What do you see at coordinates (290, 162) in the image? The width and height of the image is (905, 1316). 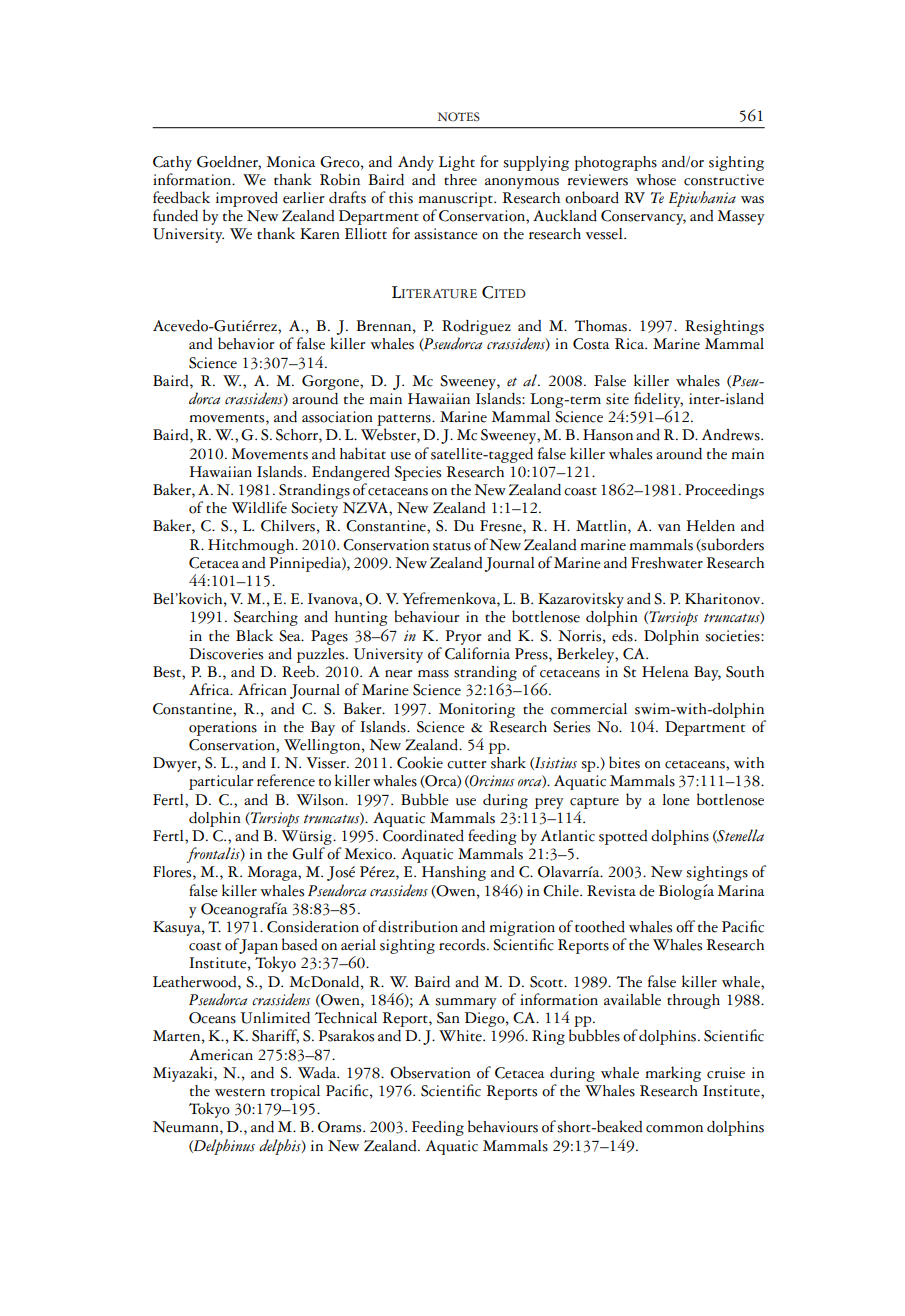 I see `Monica` at bounding box center [290, 162].
